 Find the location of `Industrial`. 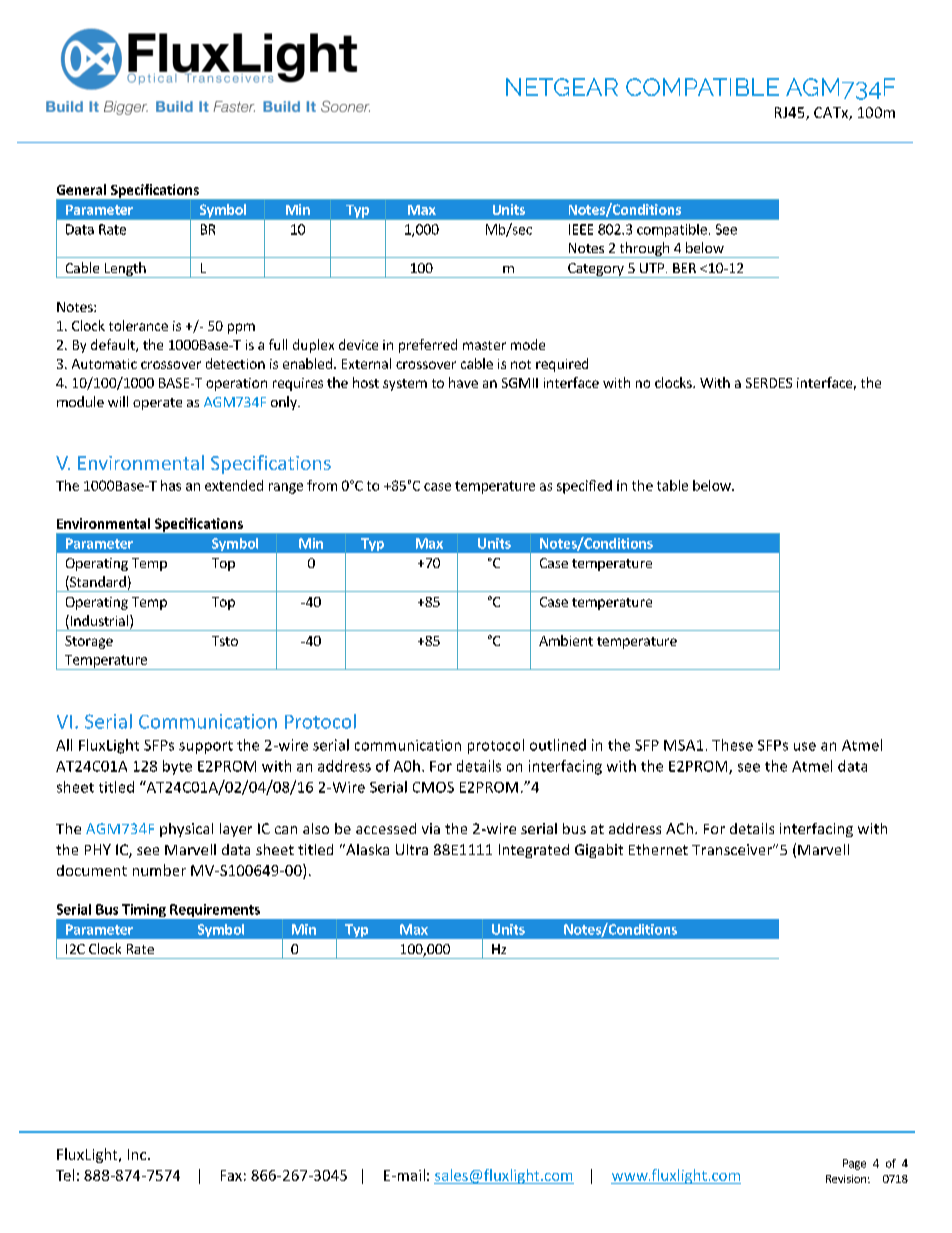

Industrial is located at coordinates (98, 622).
